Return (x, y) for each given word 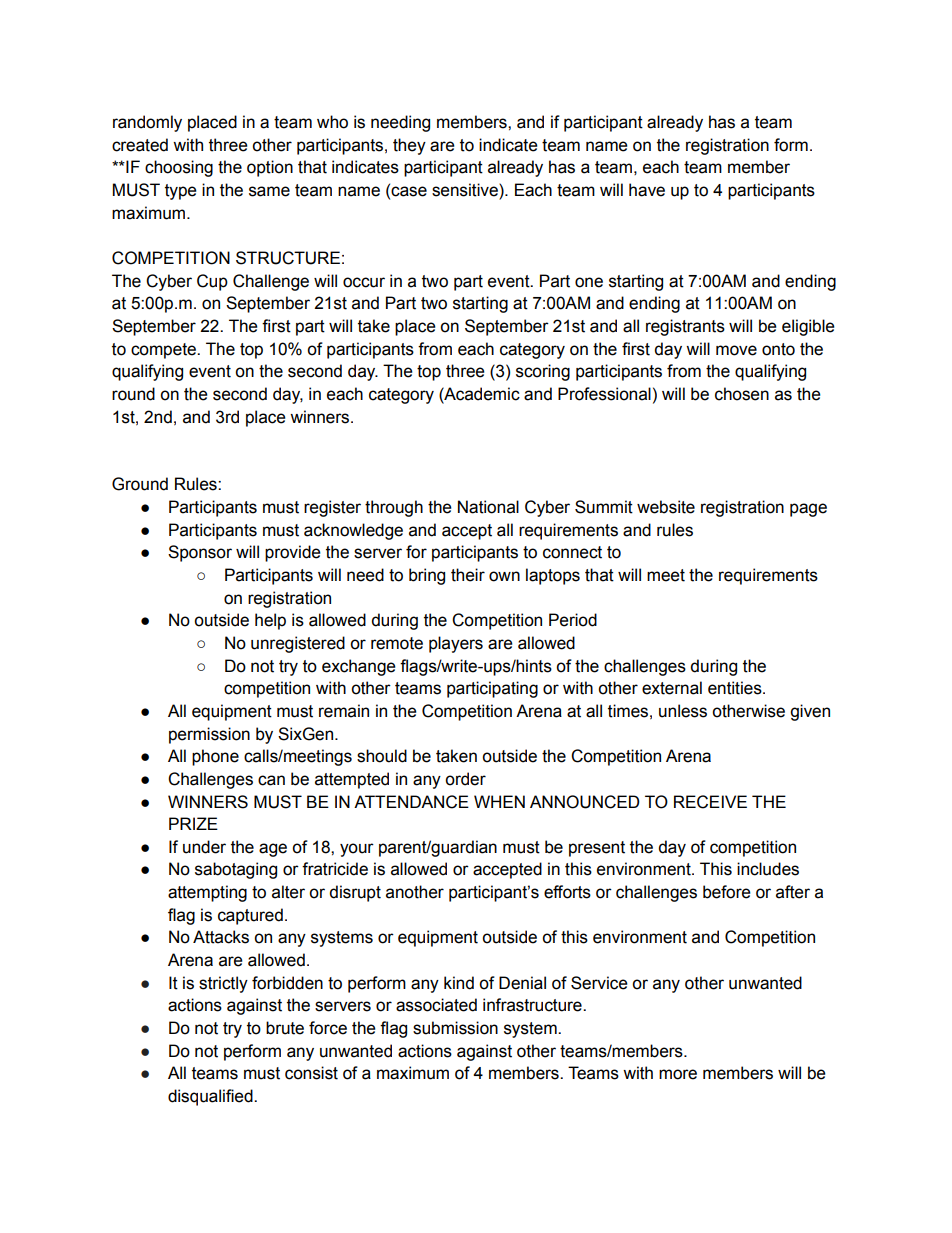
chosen (742, 394)
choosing (179, 168)
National (488, 507)
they (409, 146)
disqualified (211, 1097)
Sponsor (200, 553)
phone (215, 757)
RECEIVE (710, 802)
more (678, 1074)
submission (455, 1028)
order (465, 779)
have (647, 190)
